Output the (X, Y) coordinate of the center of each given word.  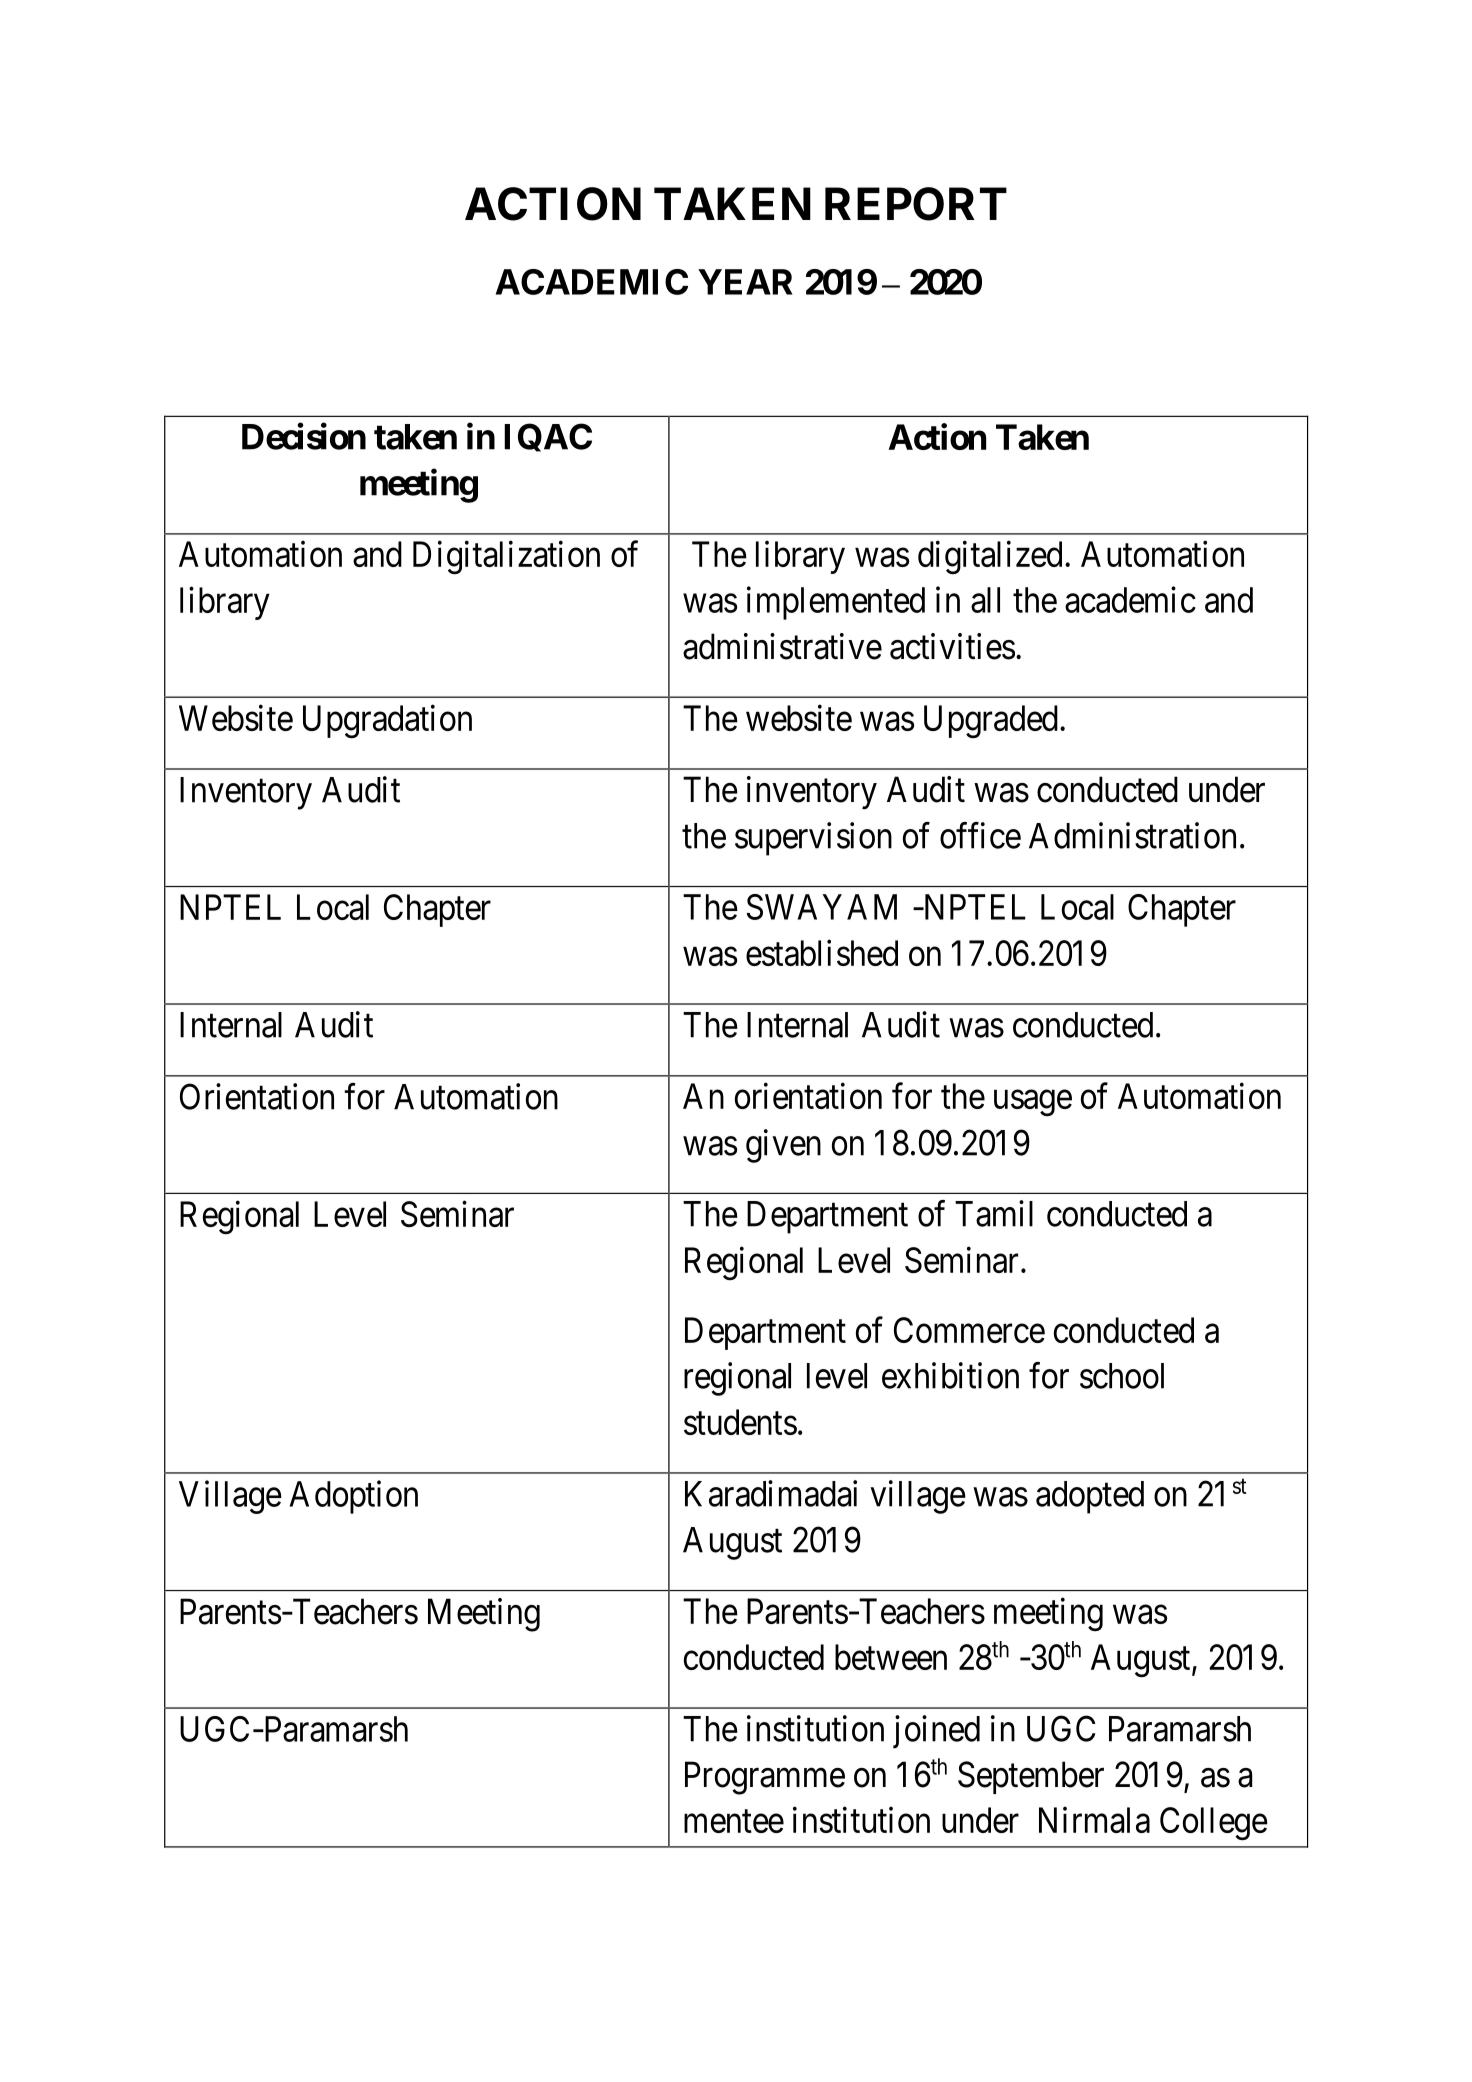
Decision (304, 436)
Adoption (353, 1497)
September (1031, 1777)
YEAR (745, 282)
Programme (765, 1778)
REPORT (916, 204)
